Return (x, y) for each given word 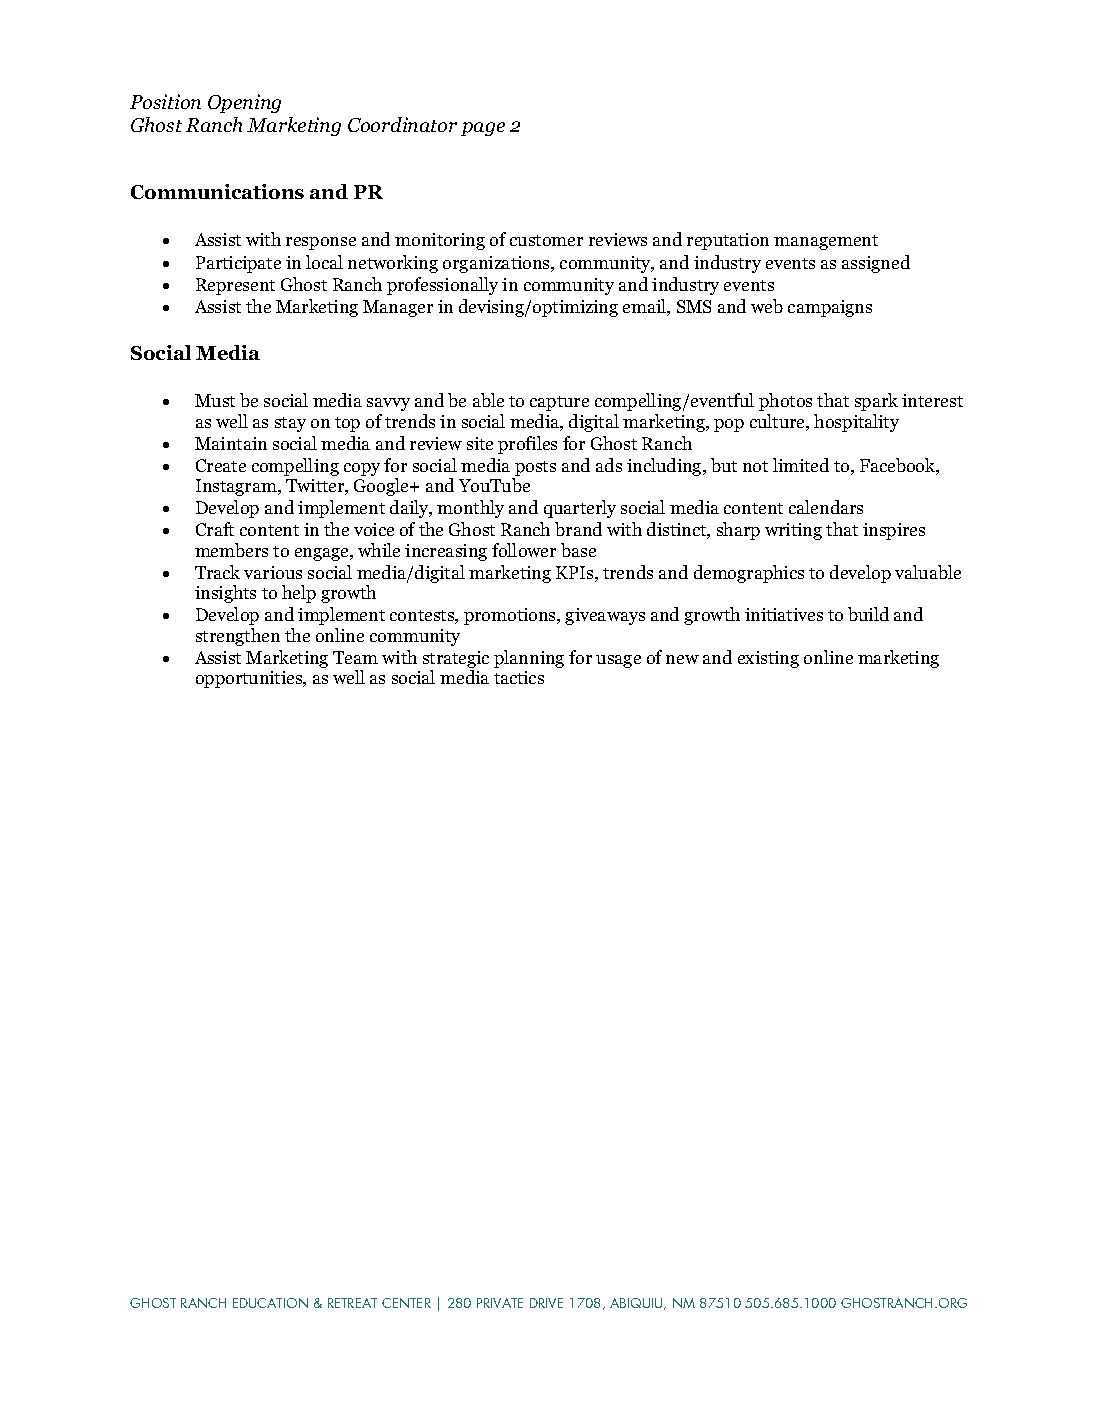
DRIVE (546, 1303)
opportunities (250, 679)
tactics (519, 677)
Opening (244, 103)
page (483, 129)
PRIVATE (500, 1303)
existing (768, 659)
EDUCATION (270, 1303)
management (826, 242)
